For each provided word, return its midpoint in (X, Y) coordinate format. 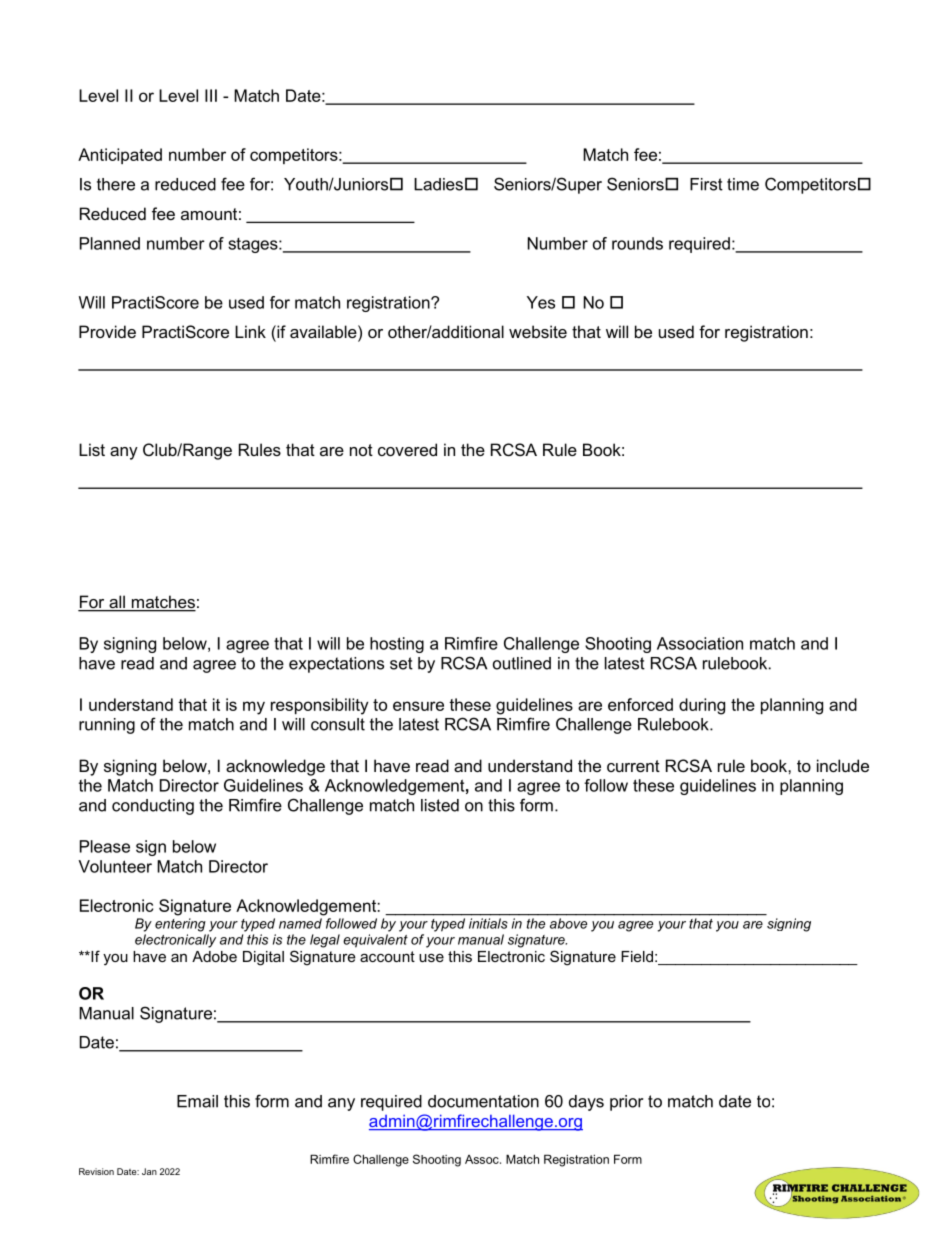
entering (180, 925)
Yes (541, 302)
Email (197, 1101)
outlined (522, 663)
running (107, 726)
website (538, 331)
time (743, 184)
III (211, 95)
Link (250, 331)
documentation (483, 1101)
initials (488, 923)
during (702, 706)
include (843, 765)
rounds (637, 243)
